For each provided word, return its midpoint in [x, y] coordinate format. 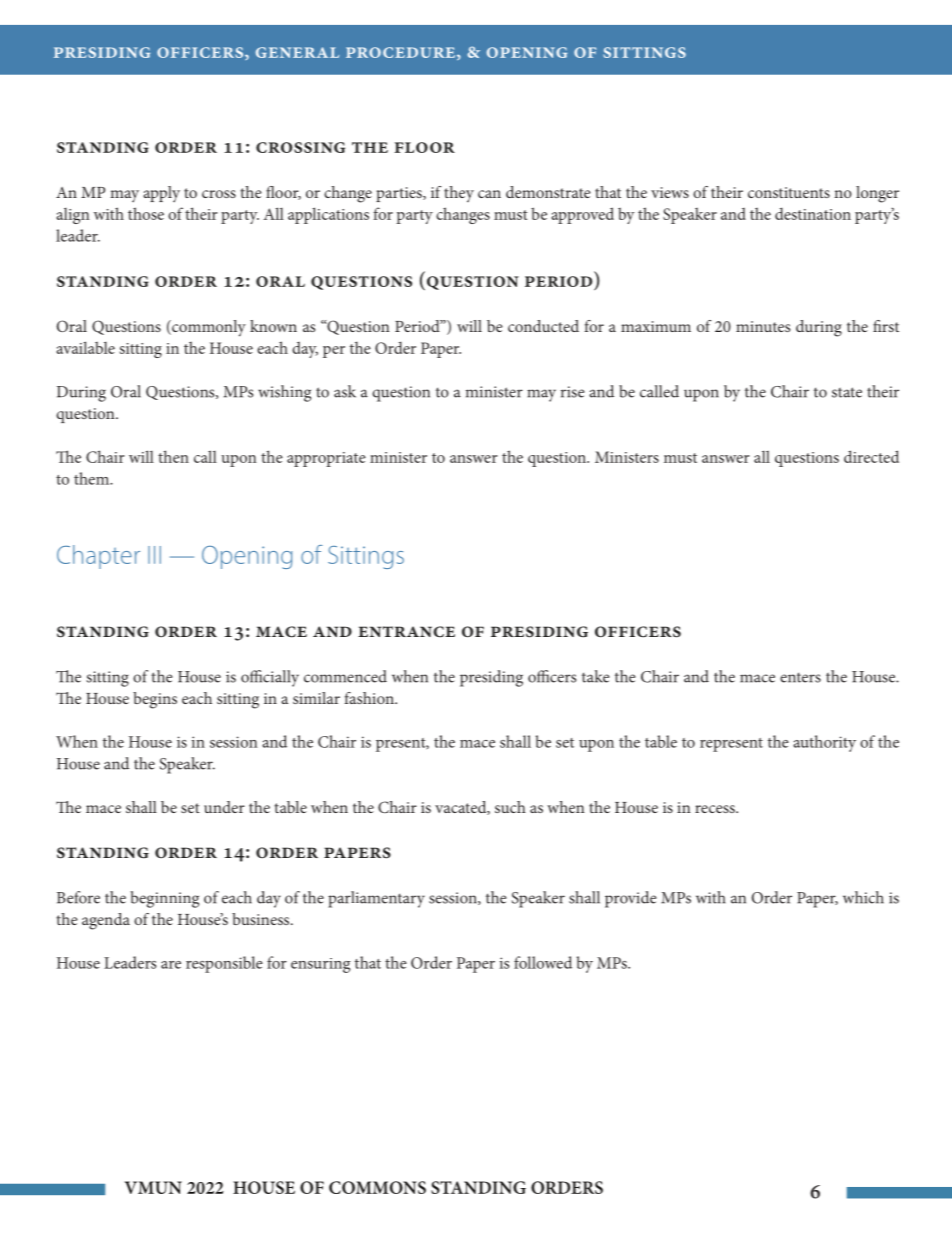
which [863, 897]
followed [543, 962]
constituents [789, 192]
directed [871, 456]
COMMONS [377, 1187]
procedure [400, 52]
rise [572, 392]
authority [824, 743]
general [297, 52]
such [510, 807]
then [173, 456]
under [224, 807]
